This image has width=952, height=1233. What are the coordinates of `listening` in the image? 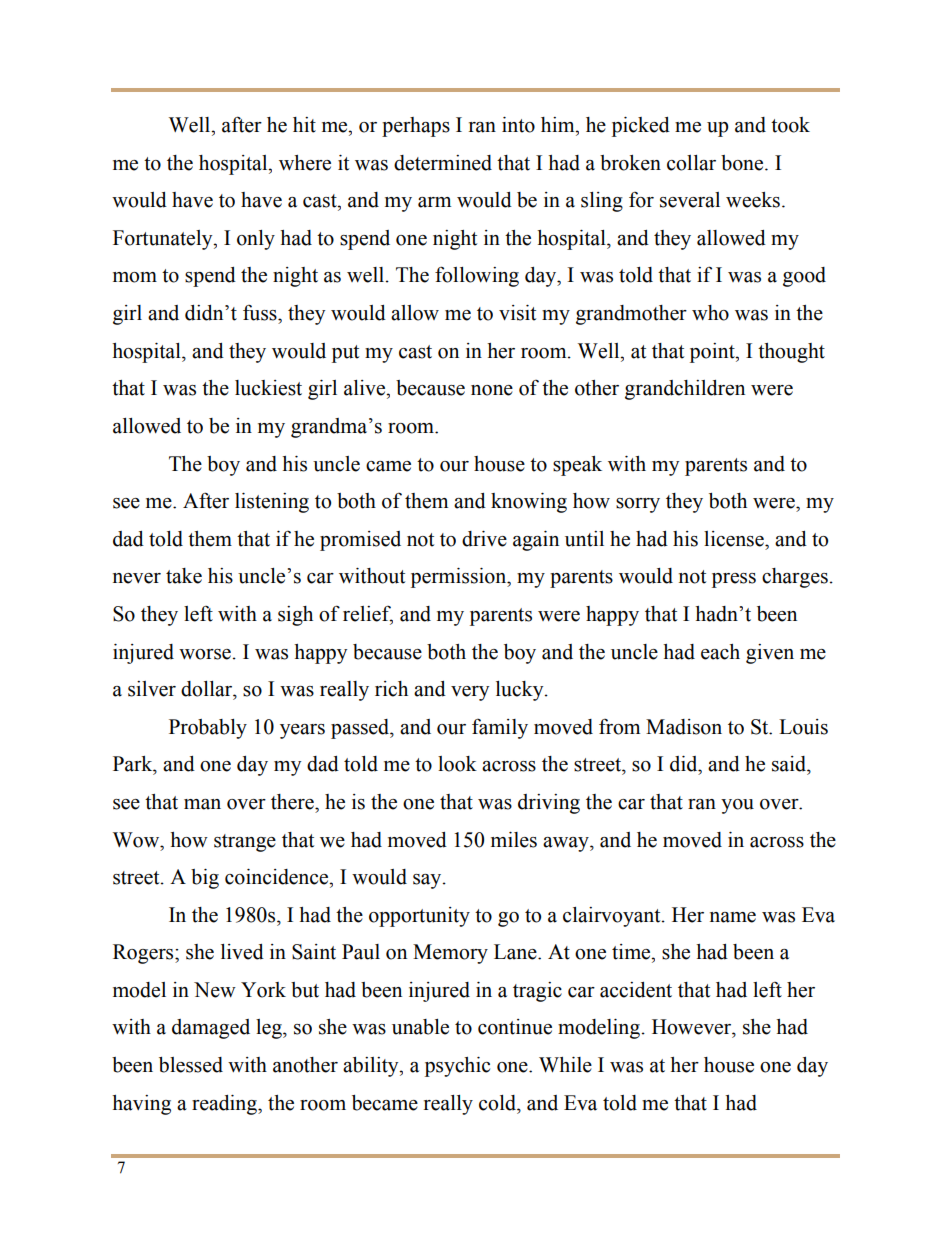 It's located at (272, 503).
